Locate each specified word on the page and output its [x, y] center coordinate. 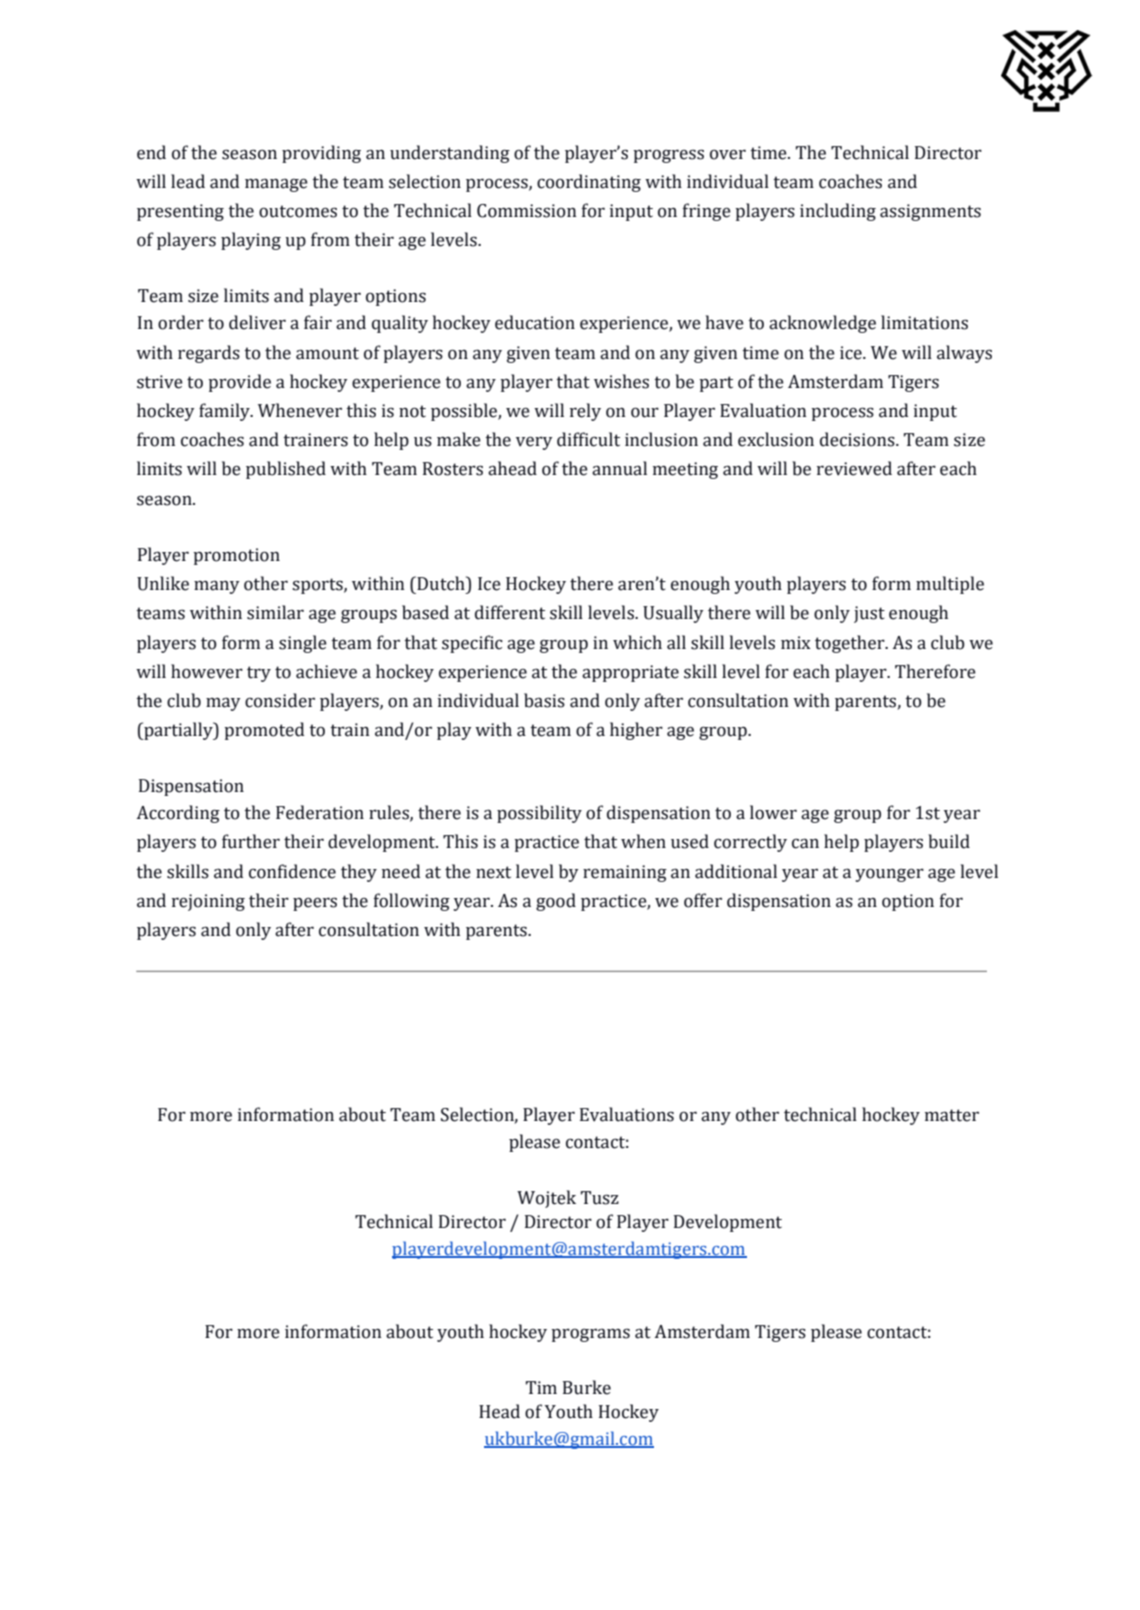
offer [703, 900]
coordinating [589, 183]
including [838, 212]
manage [276, 185]
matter [952, 1115]
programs [590, 1335]
